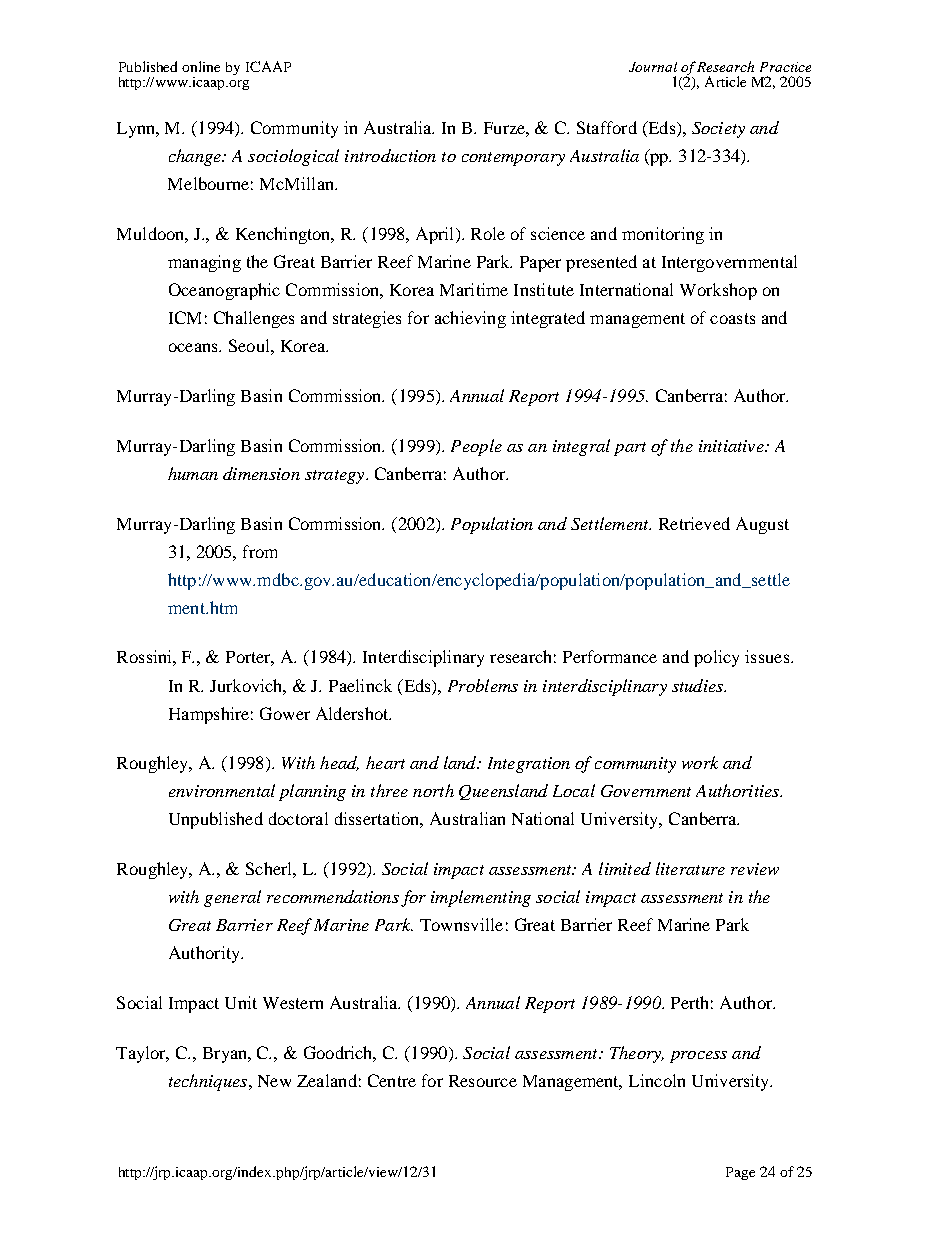  I want to click on literature, so click(690, 868).
